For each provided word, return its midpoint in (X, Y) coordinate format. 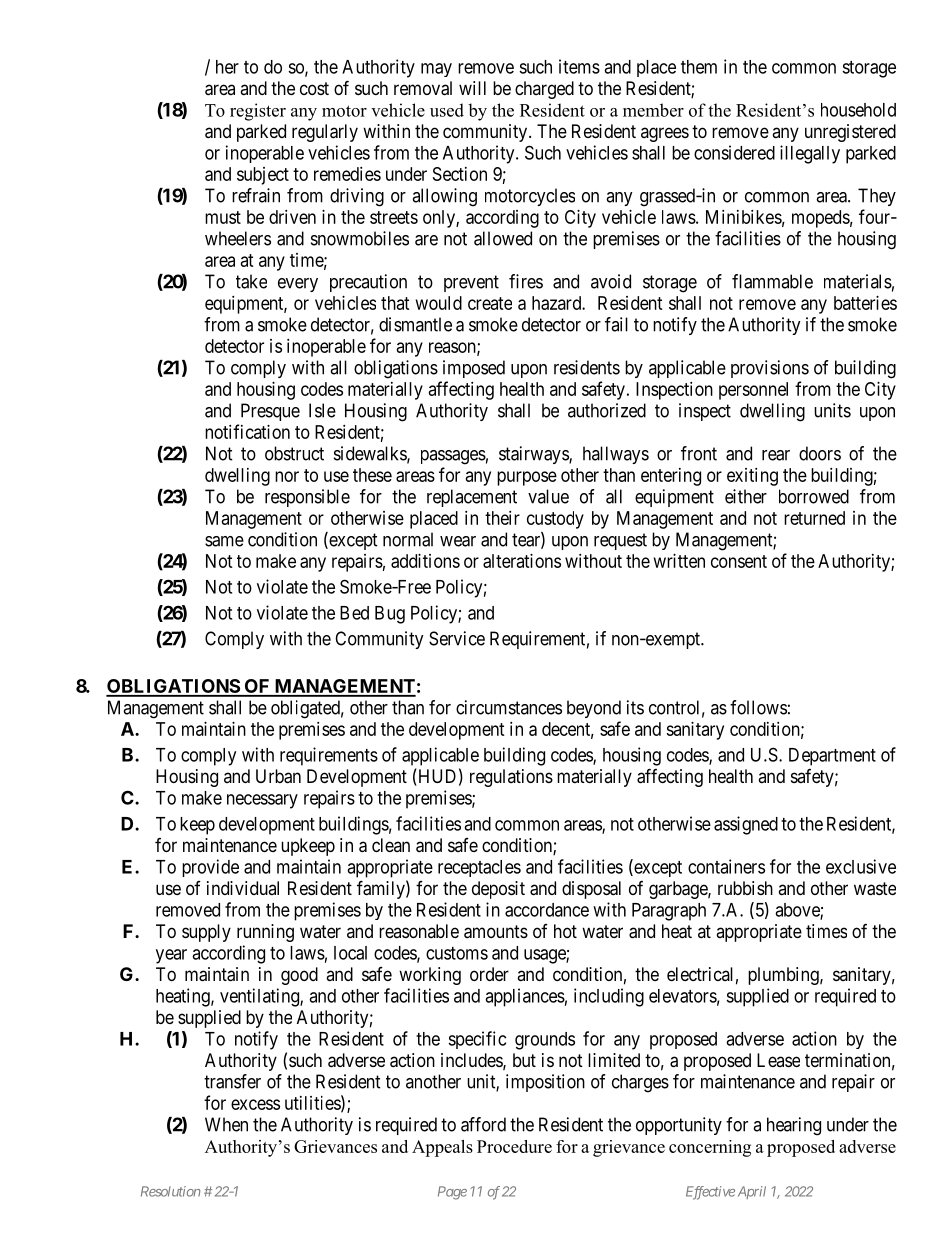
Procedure (514, 1146)
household (858, 110)
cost (314, 88)
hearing (794, 1126)
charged (544, 90)
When (226, 1124)
